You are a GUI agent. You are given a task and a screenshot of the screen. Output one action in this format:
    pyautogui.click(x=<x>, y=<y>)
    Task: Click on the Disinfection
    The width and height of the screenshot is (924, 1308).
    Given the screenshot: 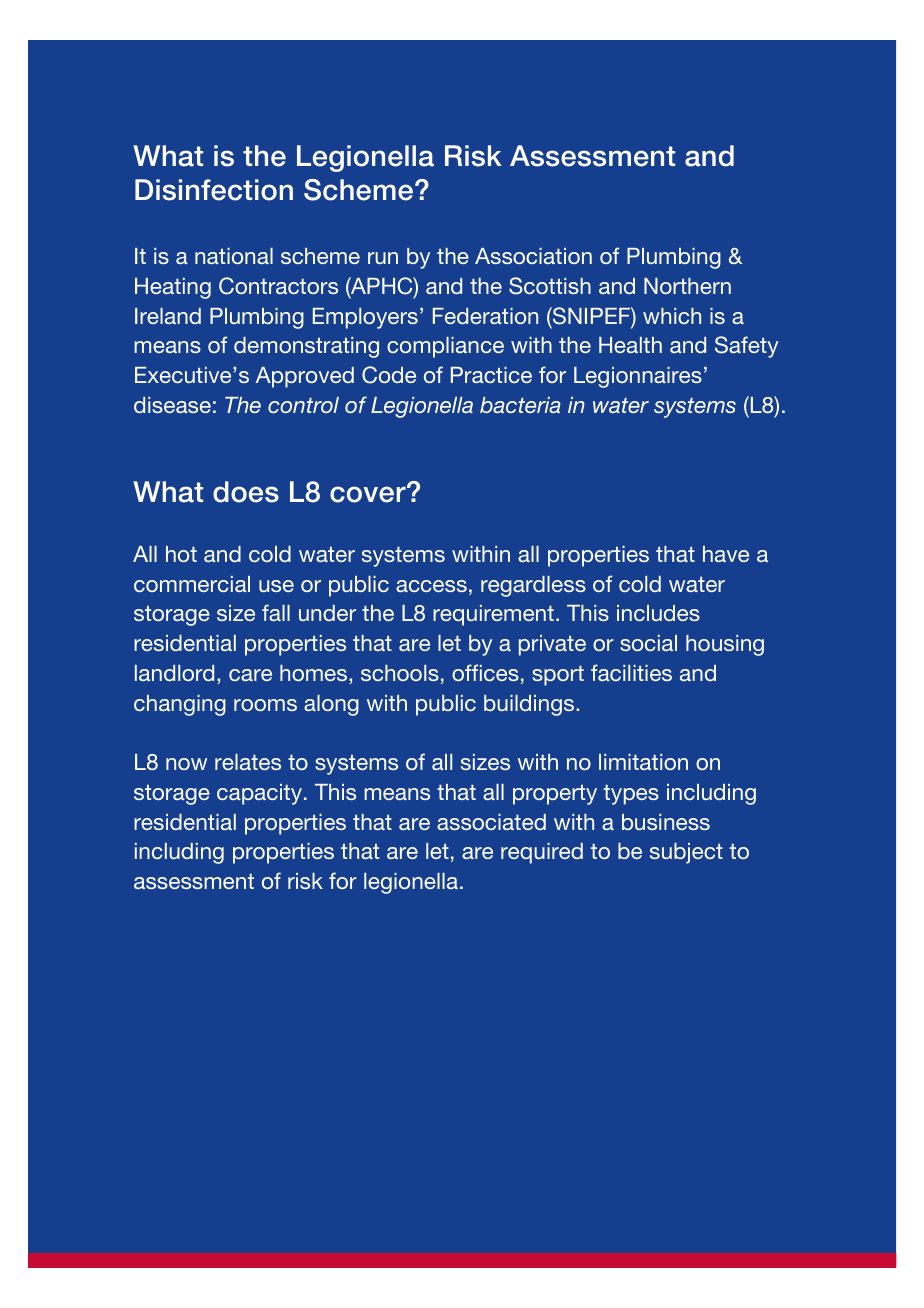 What is the action you would take?
    pyautogui.click(x=214, y=190)
